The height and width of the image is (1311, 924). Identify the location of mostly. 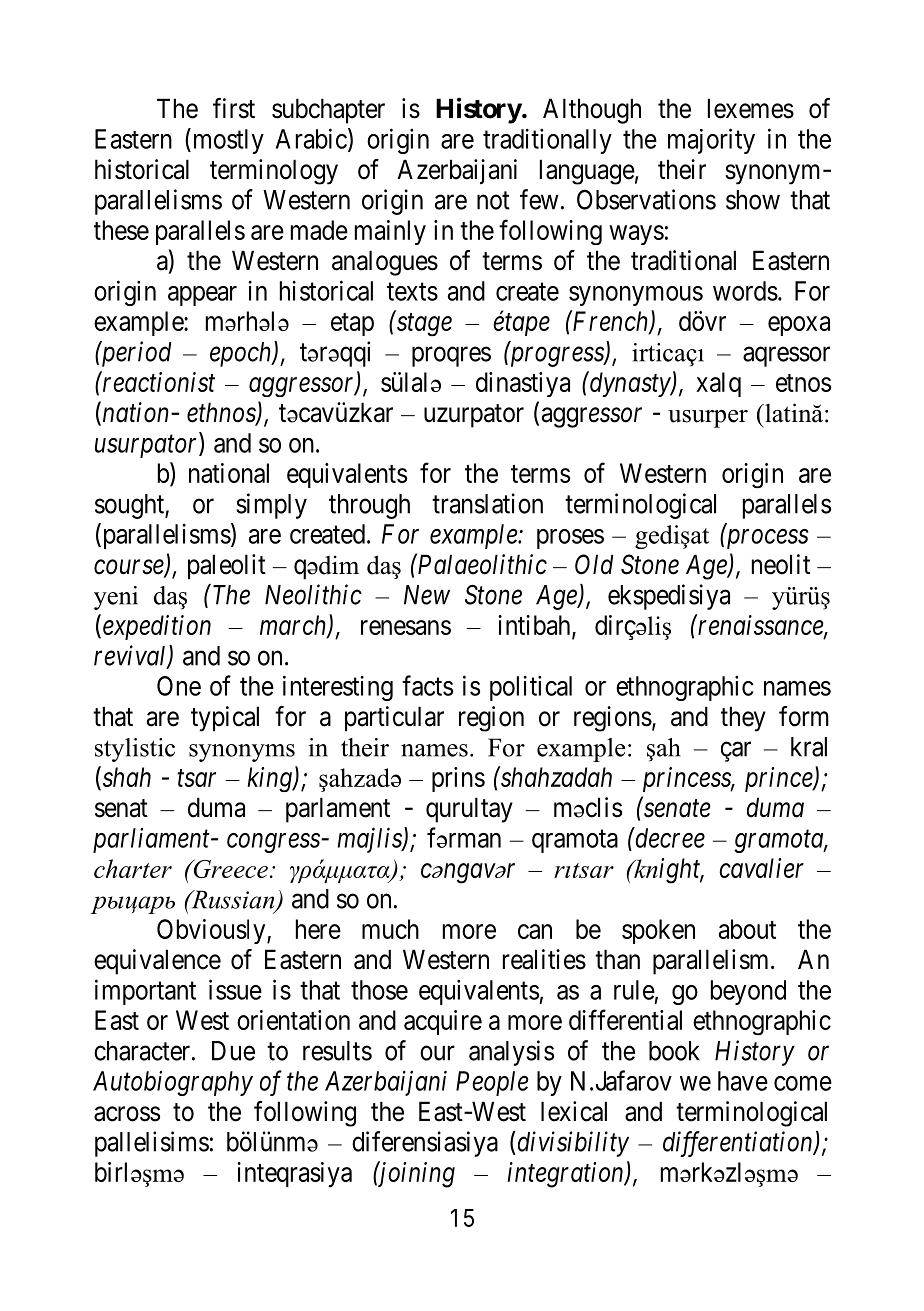
(227, 141).
